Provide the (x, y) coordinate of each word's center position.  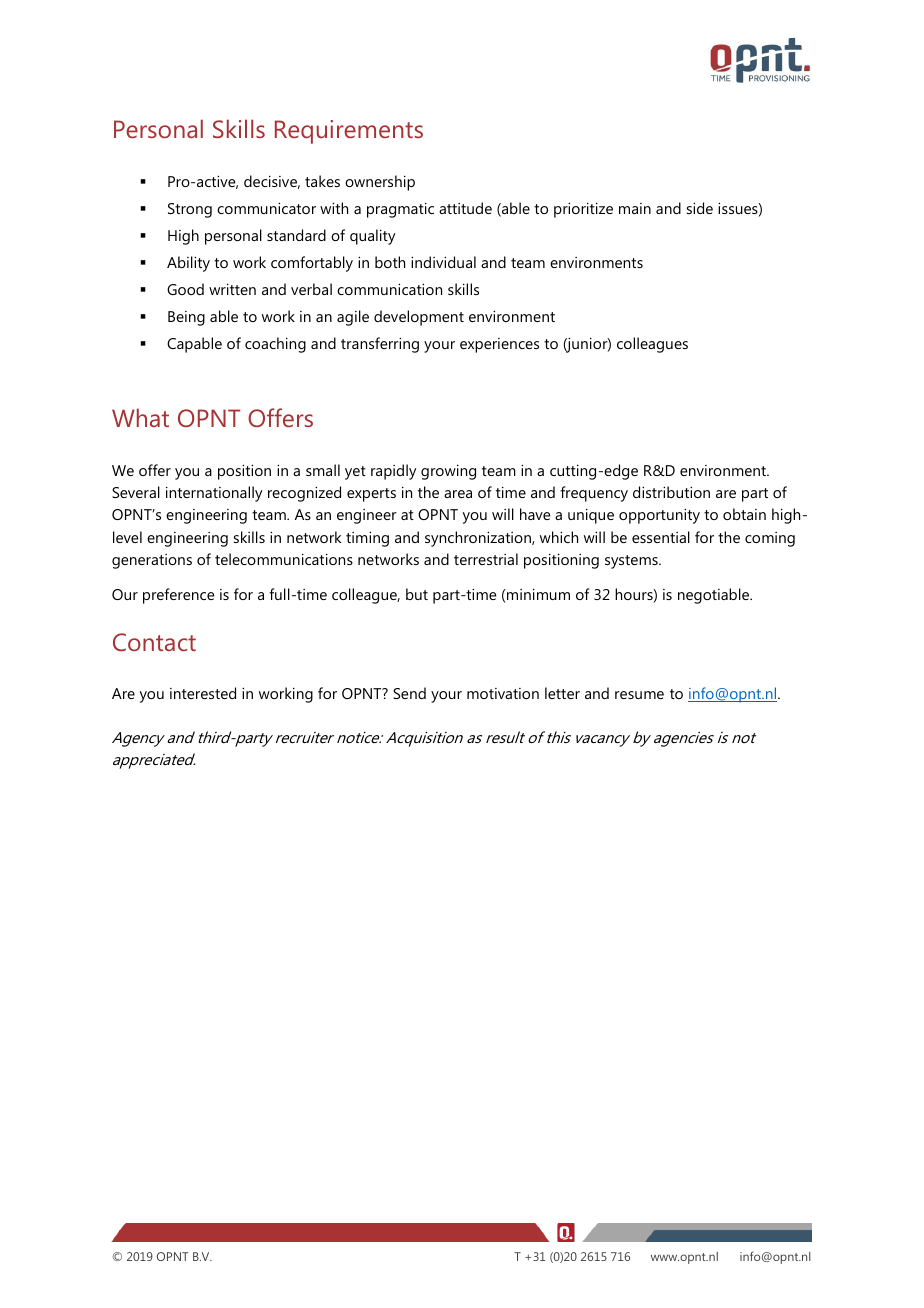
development (419, 318)
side (700, 208)
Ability (188, 264)
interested (203, 693)
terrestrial (486, 559)
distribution (671, 492)
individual (443, 262)
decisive (272, 182)
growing (448, 472)
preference (178, 596)
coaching (275, 345)
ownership (380, 183)
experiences (499, 345)
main (635, 208)
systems (632, 562)
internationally (214, 494)
